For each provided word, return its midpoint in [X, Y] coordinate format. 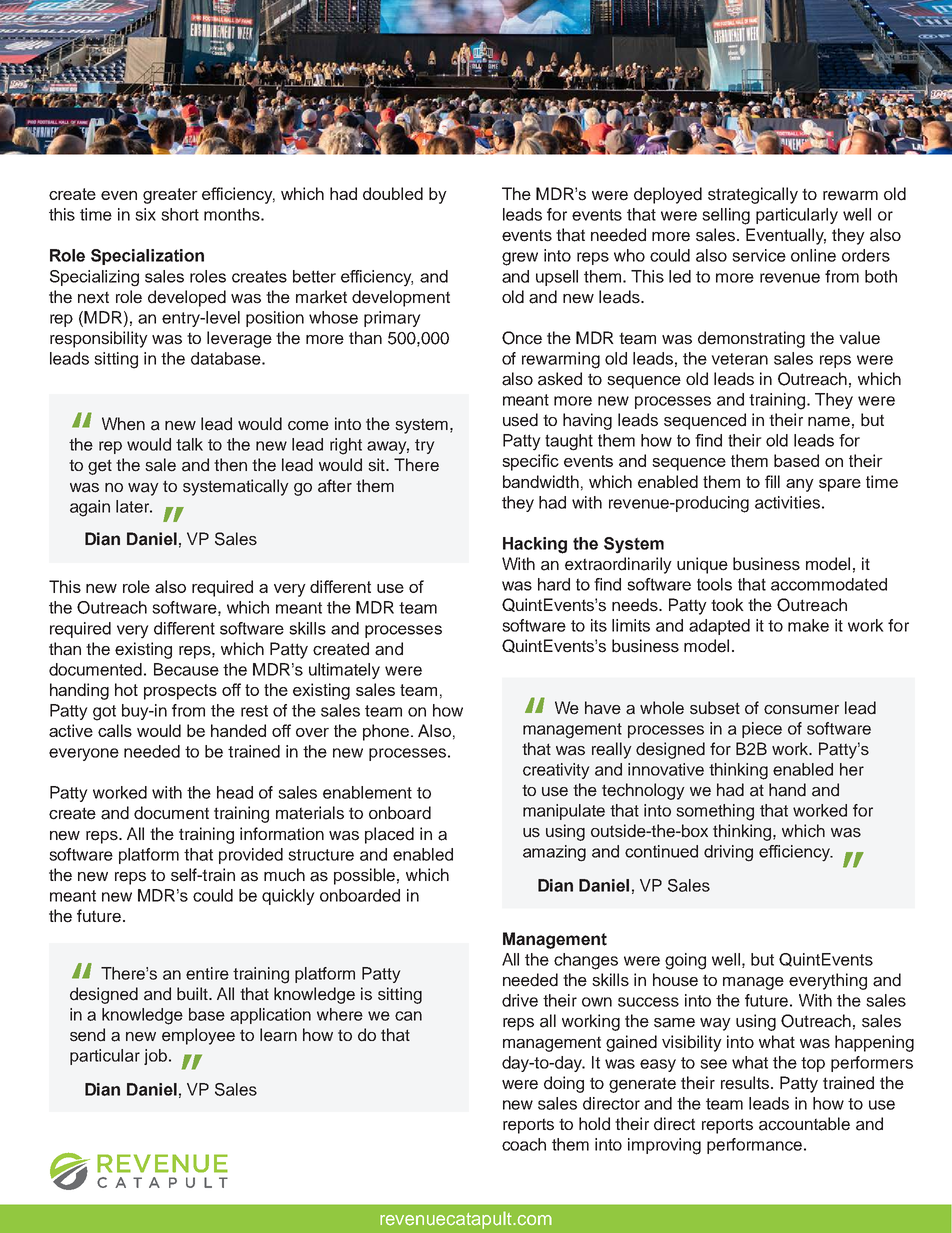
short [180, 214]
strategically [753, 195]
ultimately [344, 671]
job [155, 1057]
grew [520, 259]
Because [186, 669]
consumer [801, 710]
